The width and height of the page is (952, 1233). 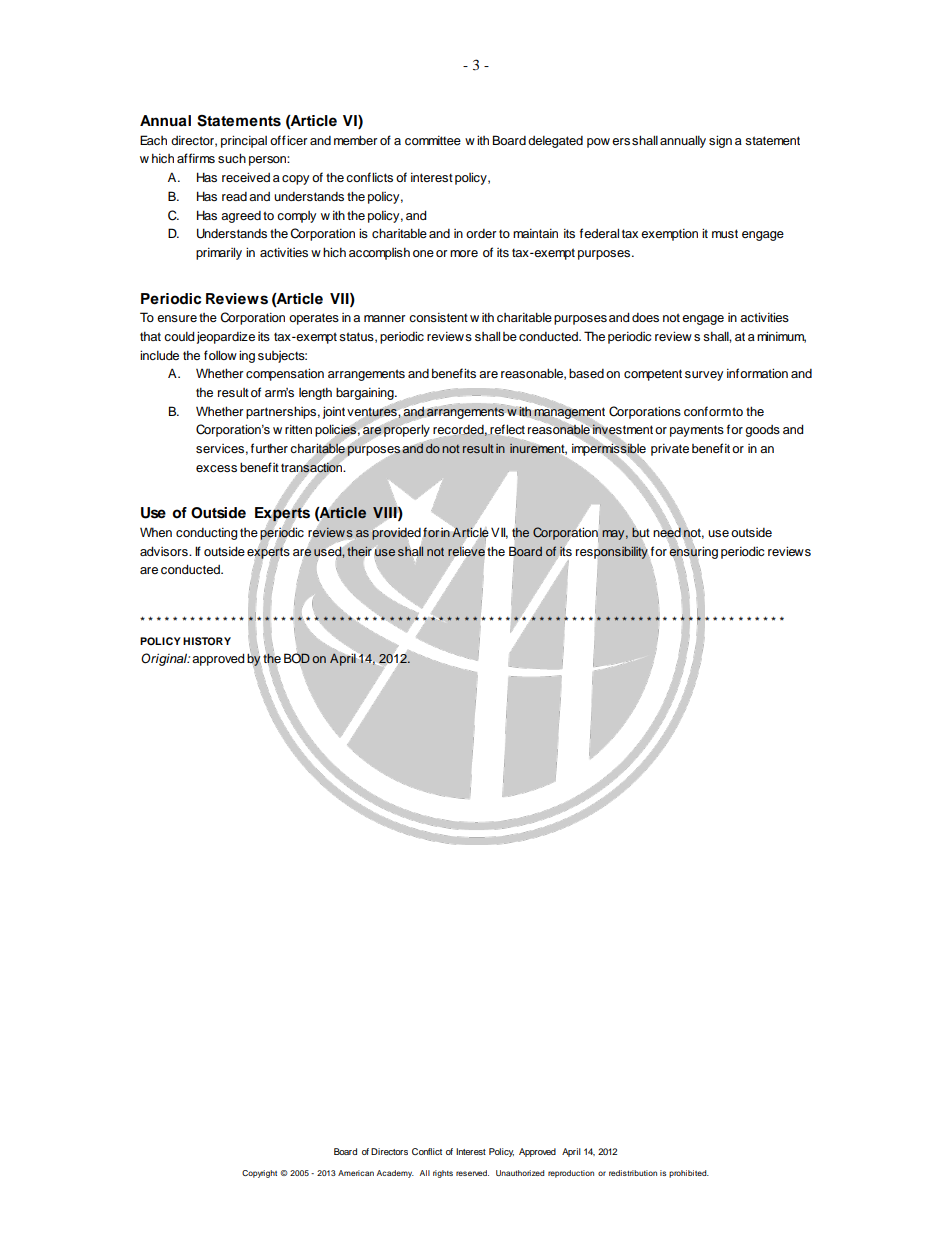 What do you see at coordinates (433, 140) in the page?
I see `committee` at bounding box center [433, 140].
